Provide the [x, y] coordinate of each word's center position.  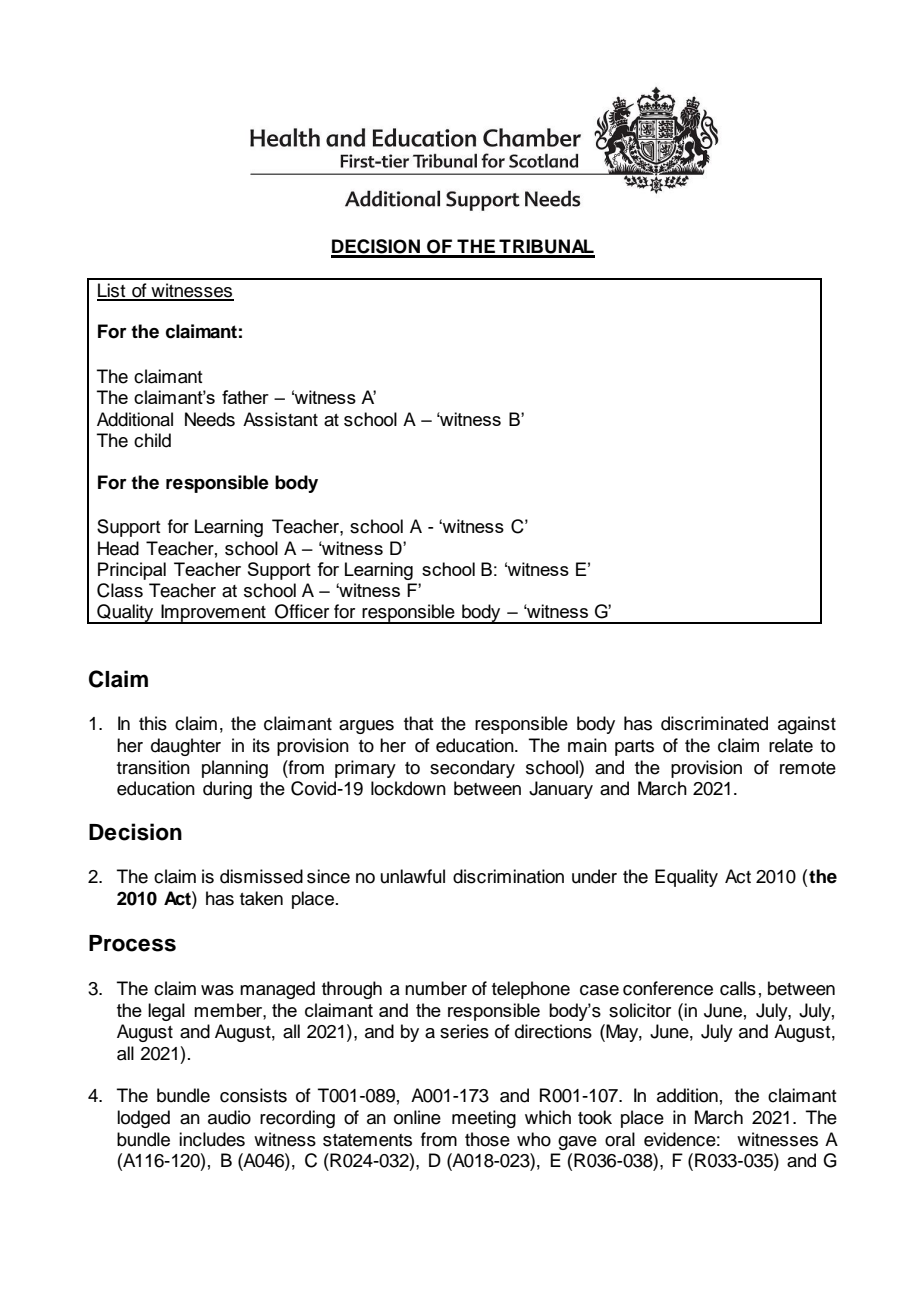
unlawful [413, 876]
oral [620, 1139]
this [153, 723]
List [112, 291]
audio [229, 1117]
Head [118, 548]
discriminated [714, 723]
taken [261, 898]
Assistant [280, 419]
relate [791, 745]
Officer [302, 611]
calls [738, 988]
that [419, 723]
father [245, 397]
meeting [484, 1119]
